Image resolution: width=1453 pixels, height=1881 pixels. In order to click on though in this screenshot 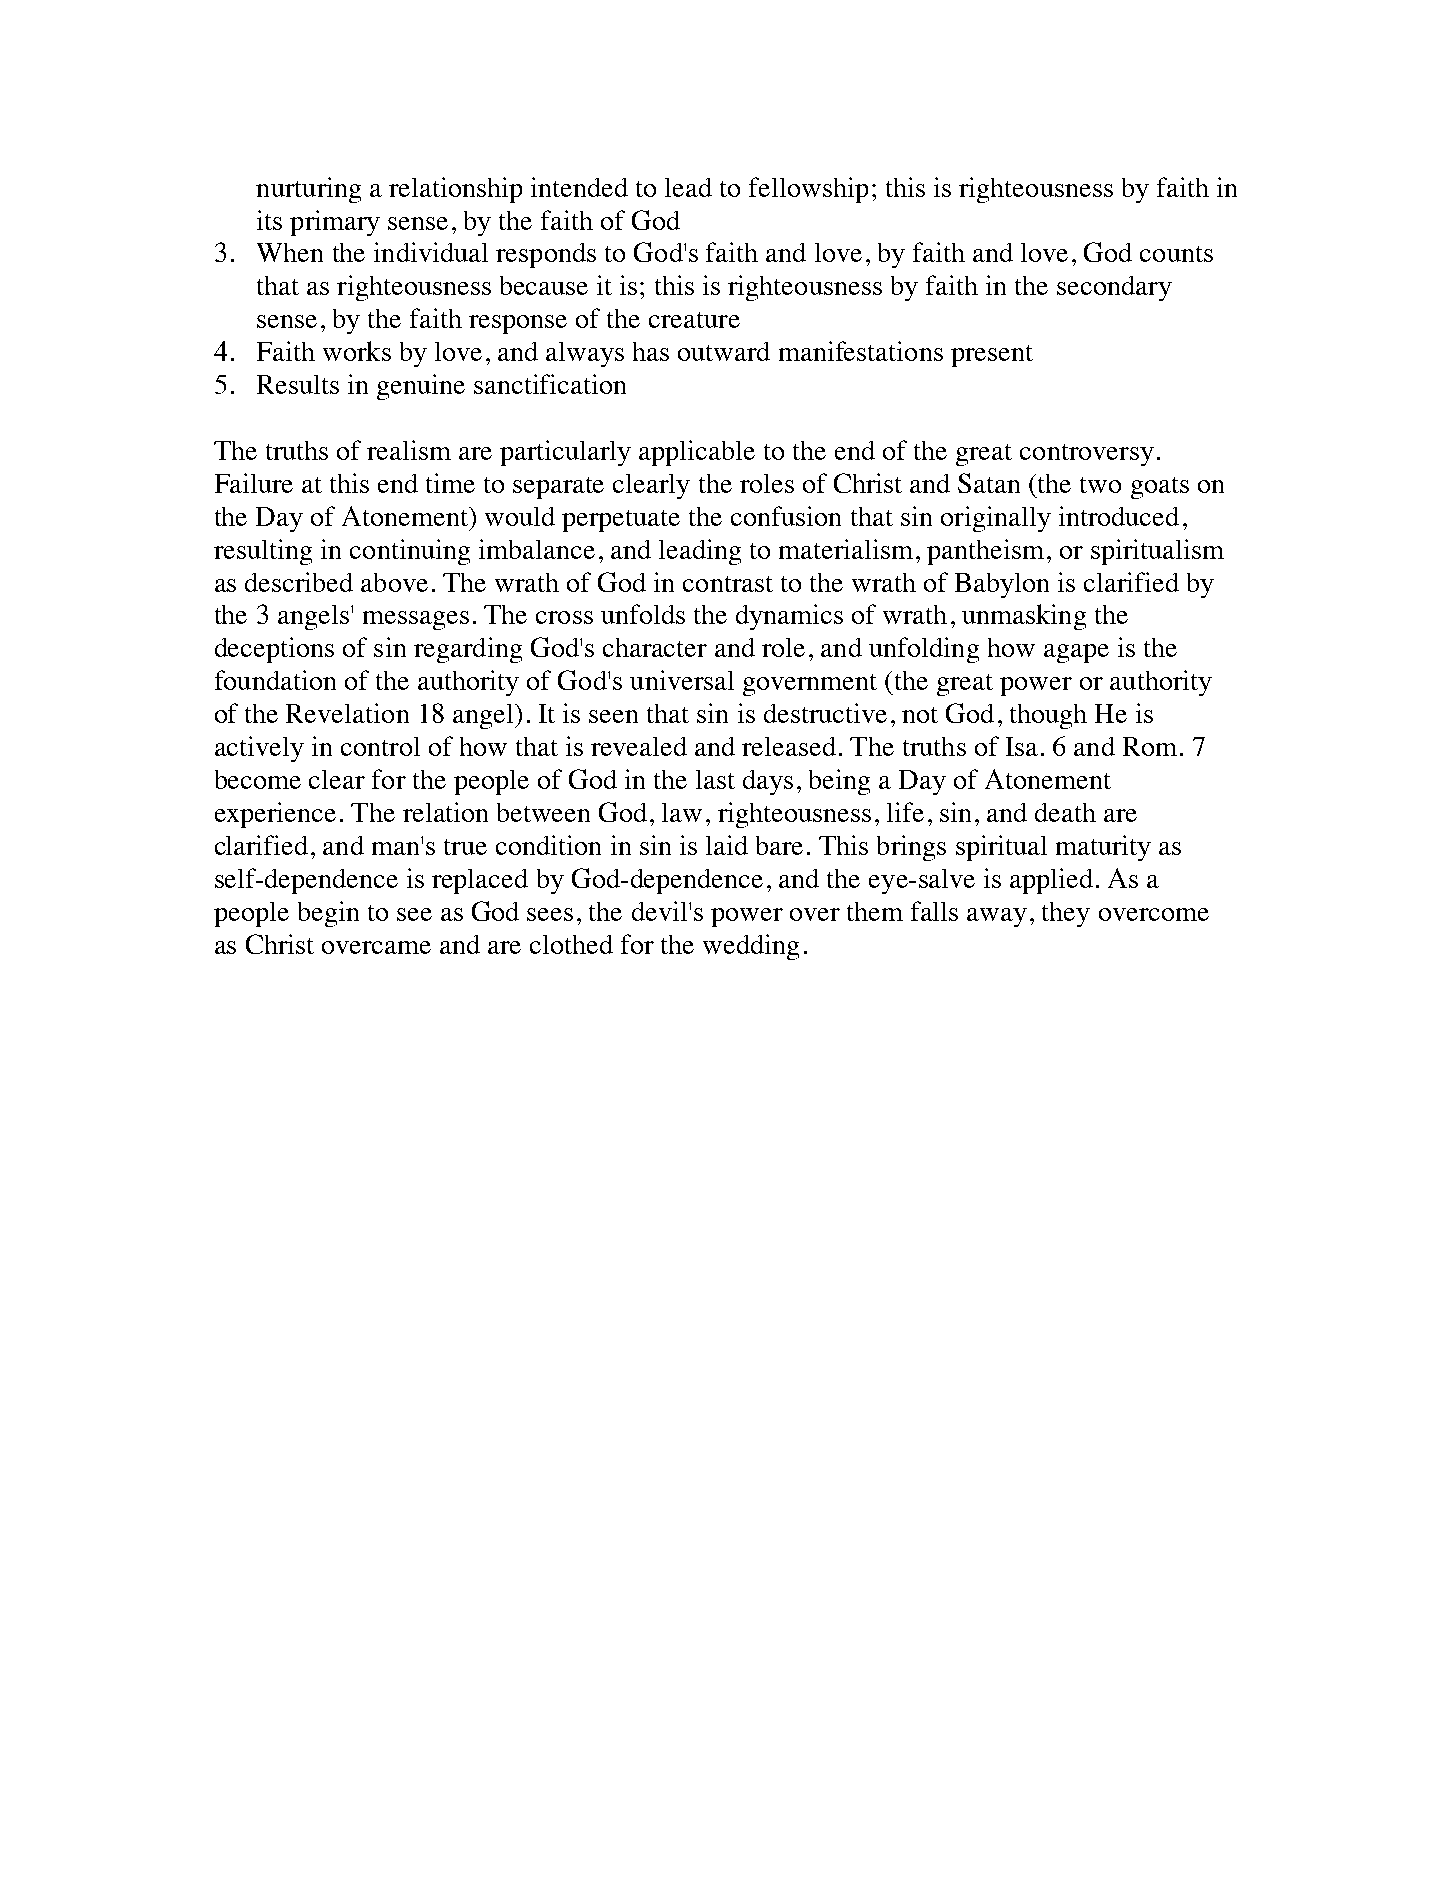, I will do `click(1048, 716)`.
